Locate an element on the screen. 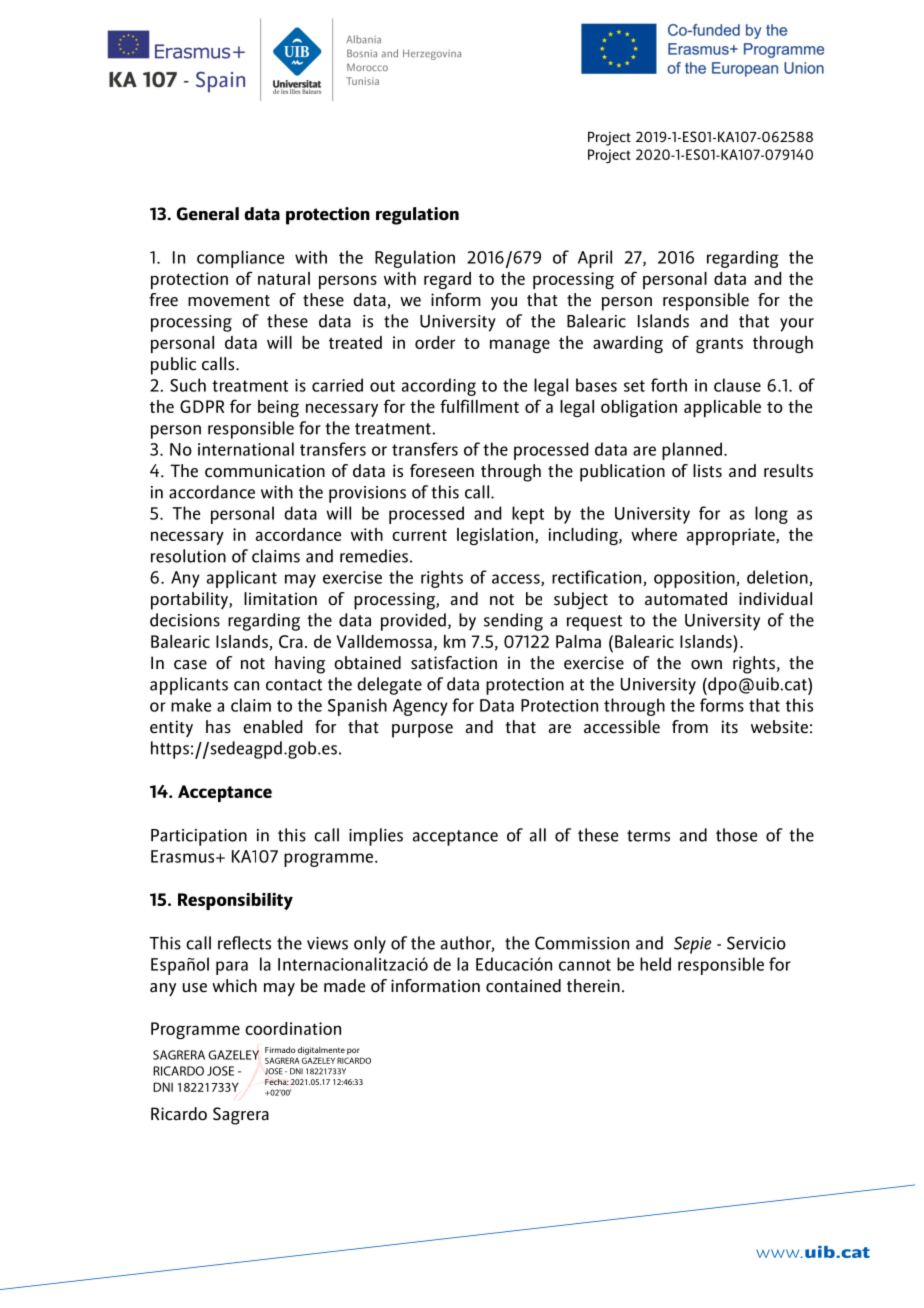 This screenshot has height=1308, width=924. your is located at coordinates (797, 325).
